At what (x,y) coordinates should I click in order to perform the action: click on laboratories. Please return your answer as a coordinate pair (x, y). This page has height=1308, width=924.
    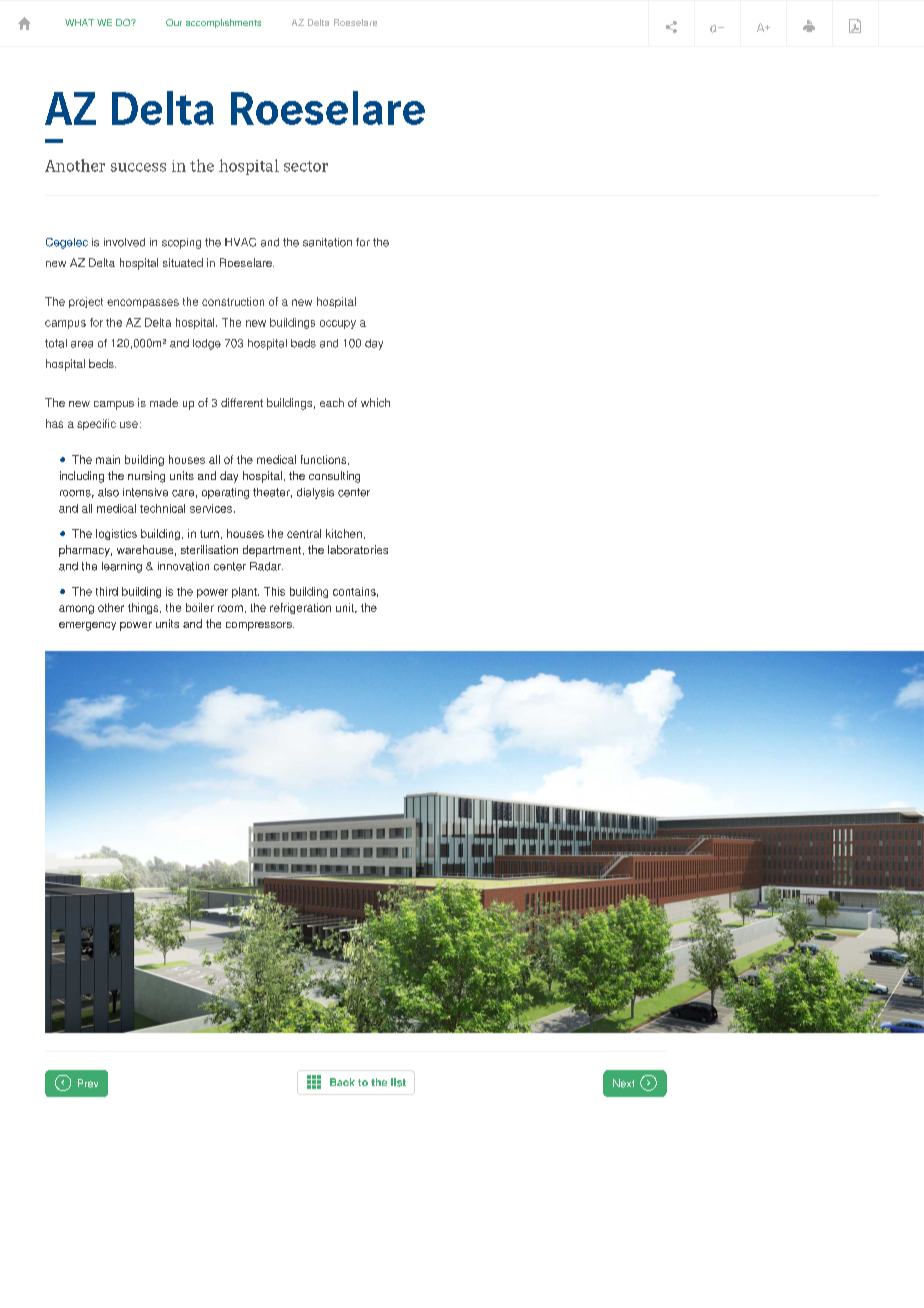
    Looking at the image, I should click on (358, 549).
